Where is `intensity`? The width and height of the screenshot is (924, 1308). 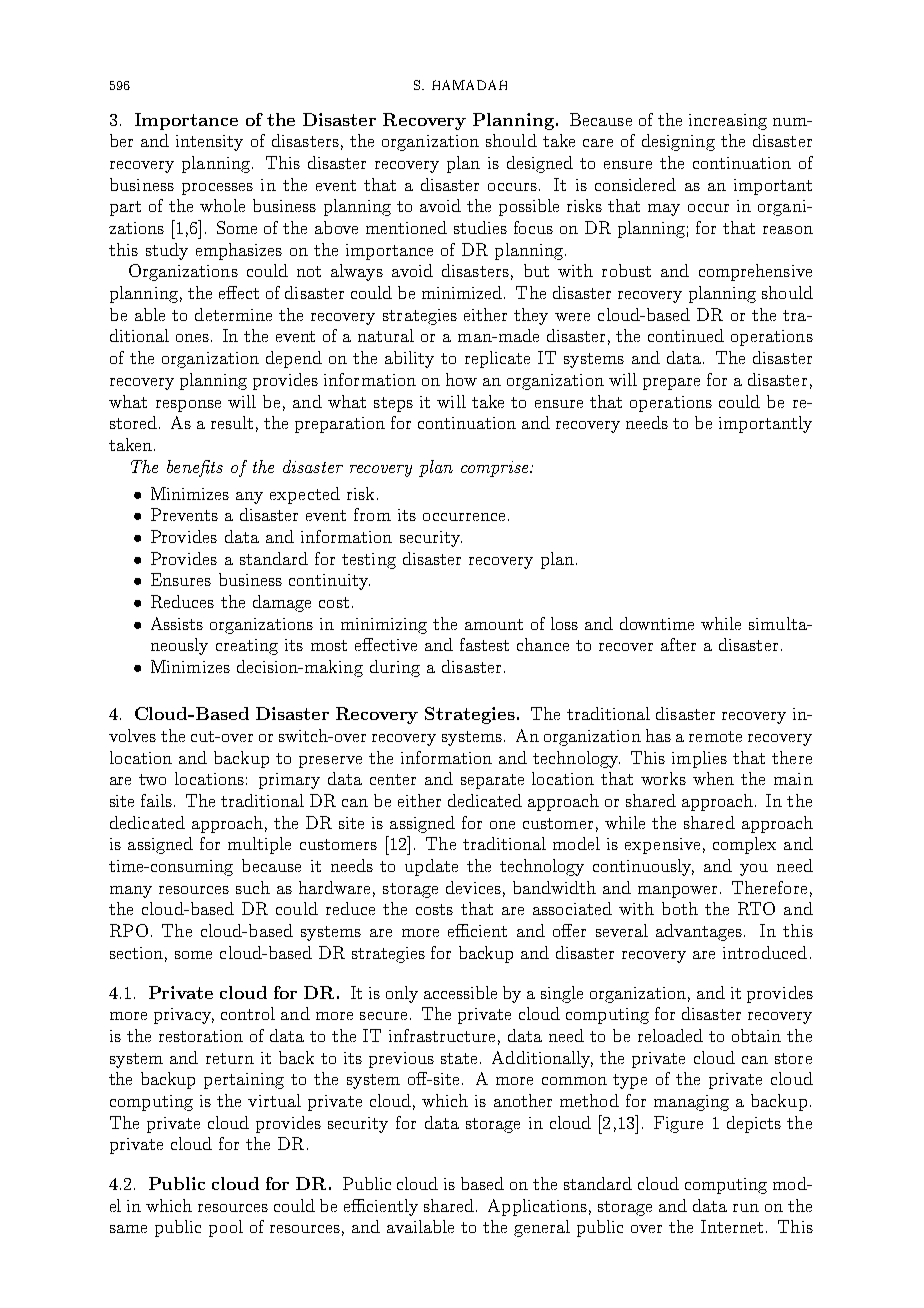 intensity is located at coordinates (209, 143).
